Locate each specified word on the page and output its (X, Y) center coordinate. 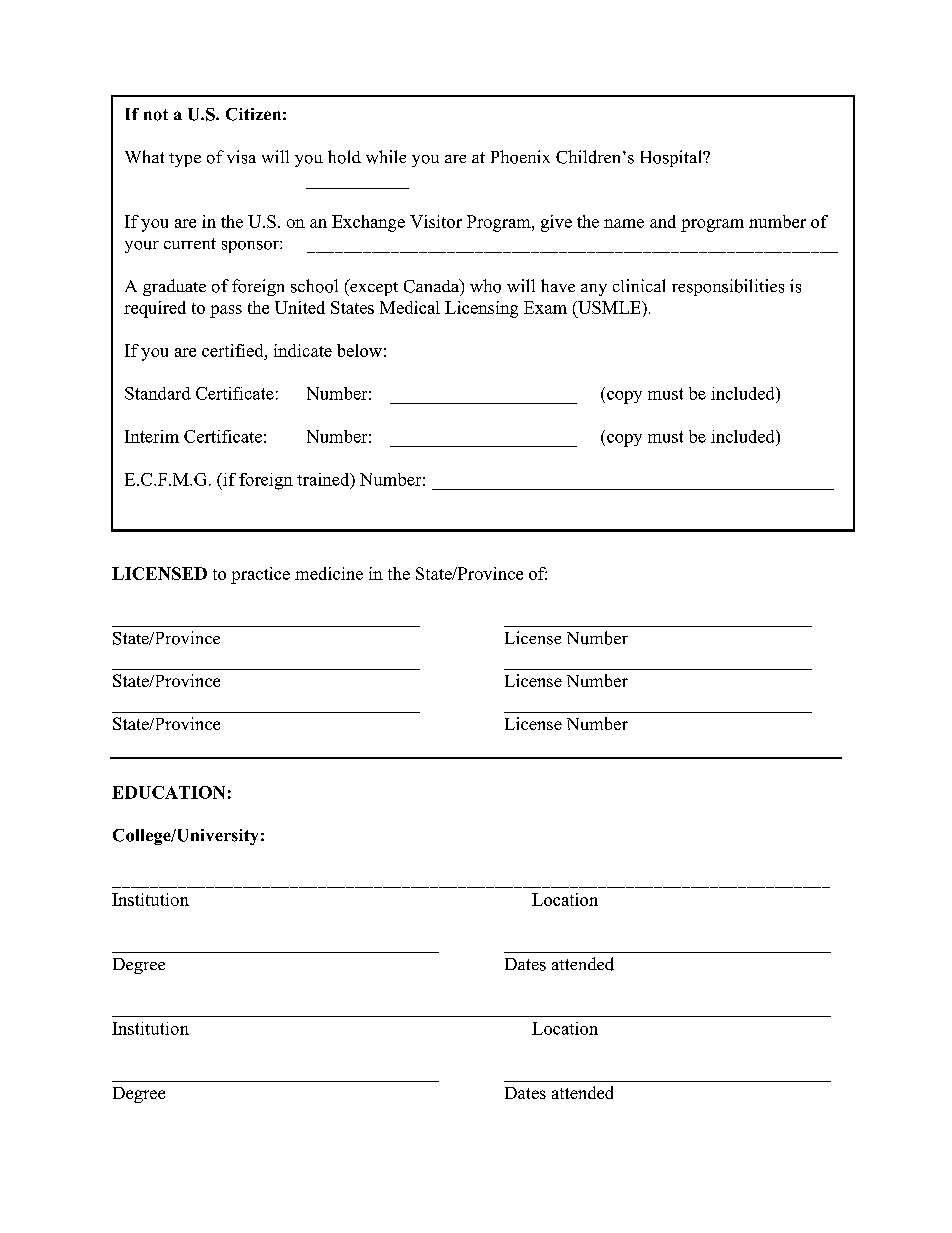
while (386, 157)
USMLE (609, 307)
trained (324, 480)
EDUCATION (168, 792)
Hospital (672, 158)
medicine (329, 573)
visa (241, 157)
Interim (152, 436)
